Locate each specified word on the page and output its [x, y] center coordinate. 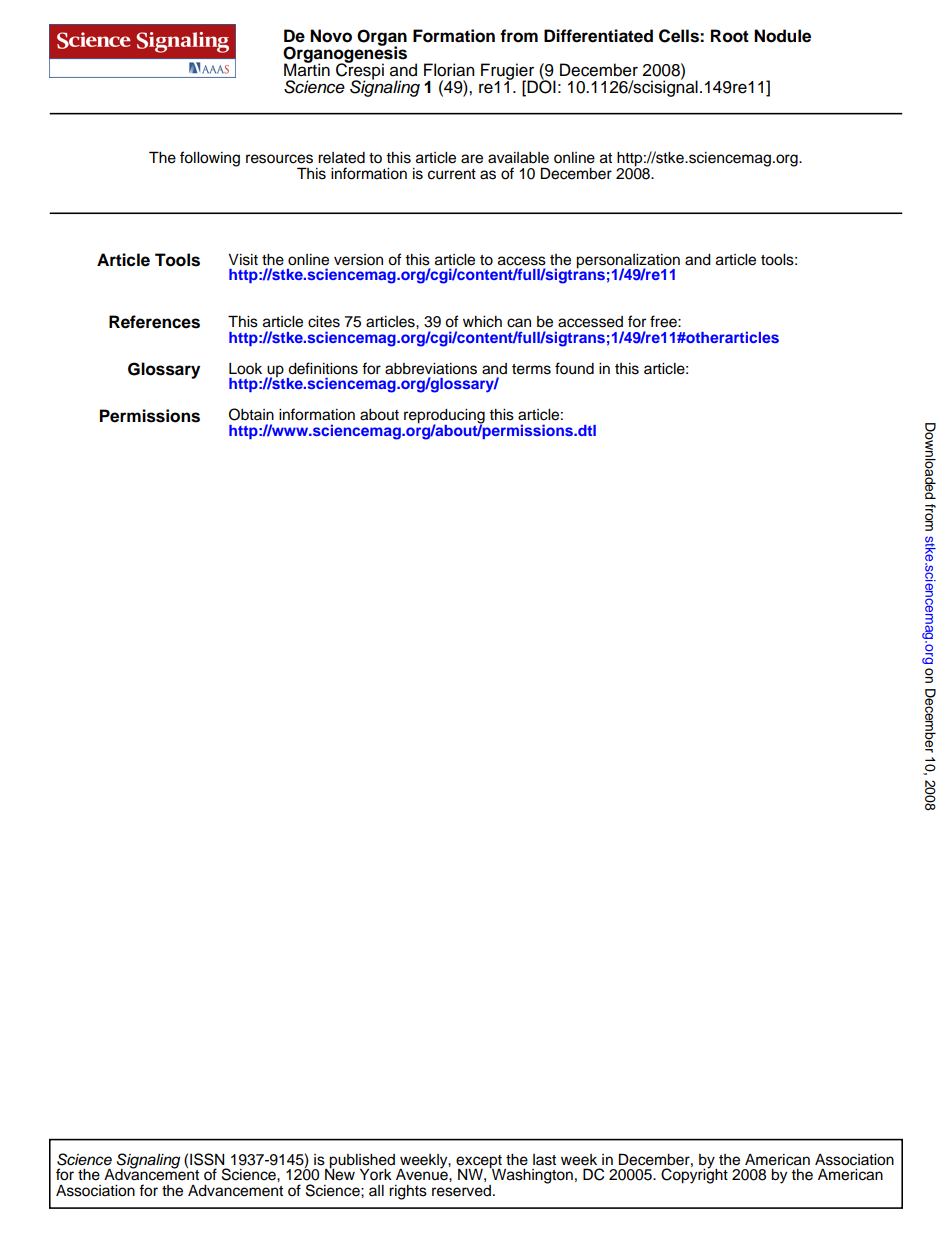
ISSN [207, 1159]
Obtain [251, 414]
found [574, 368]
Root [730, 36]
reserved [461, 1191]
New [340, 1173]
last [544, 1160]
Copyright [694, 1175]
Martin [307, 69]
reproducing [444, 417]
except [479, 1162]
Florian [449, 70]
